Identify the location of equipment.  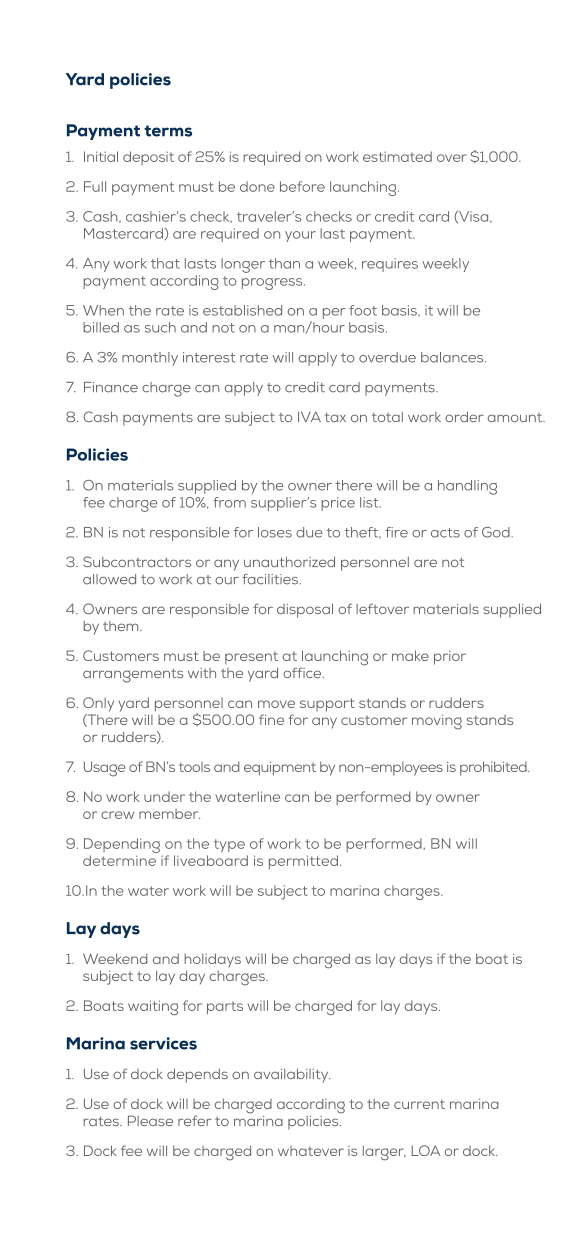
(280, 769).
